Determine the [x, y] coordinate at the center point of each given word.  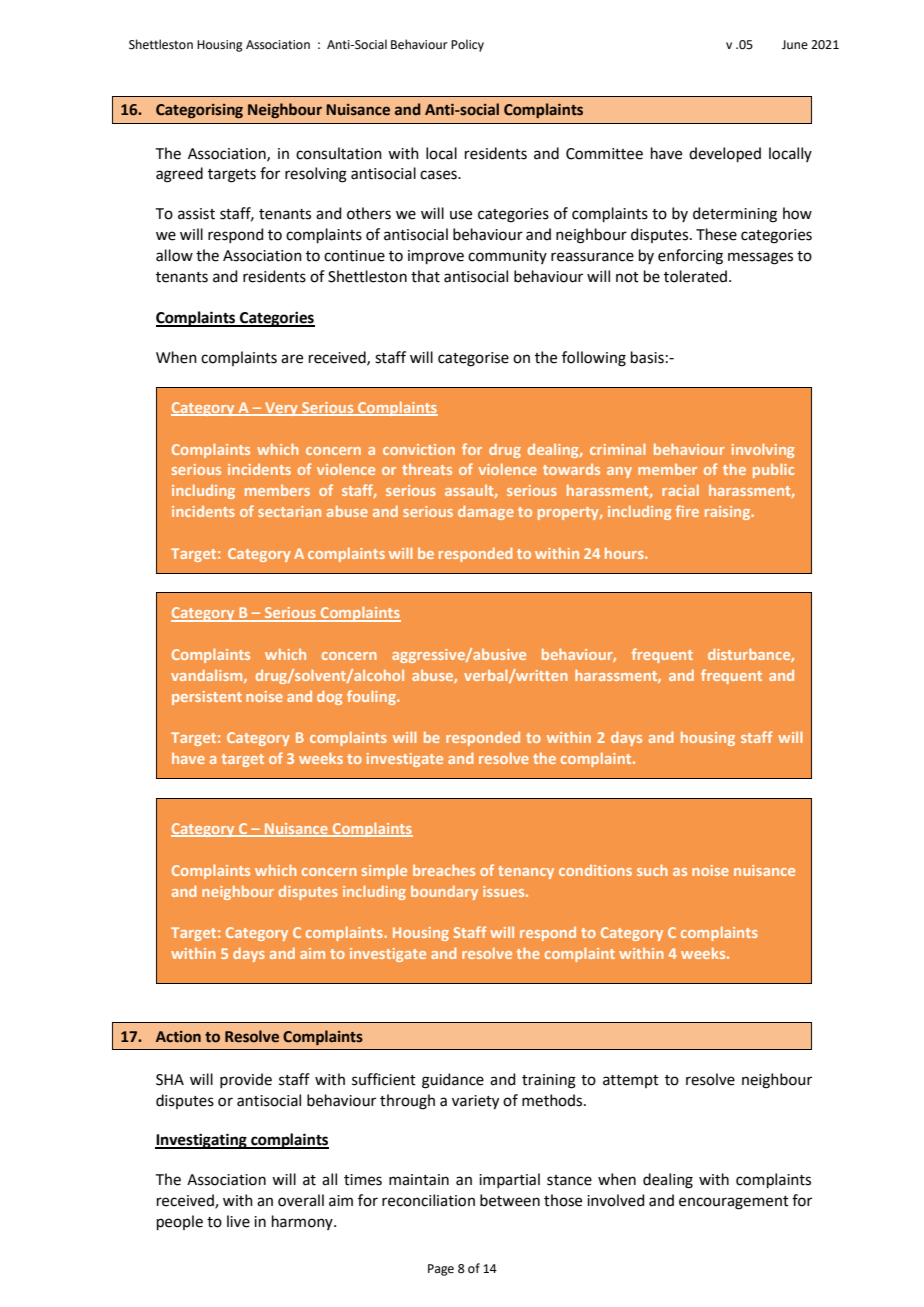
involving [763, 450]
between [510, 1200]
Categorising [199, 111]
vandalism [208, 676]
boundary [444, 892]
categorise [473, 359]
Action [178, 1037]
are [292, 359]
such [652, 870]
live [238, 1221]
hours [625, 553]
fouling [372, 697]
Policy [467, 45]
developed [725, 154]
